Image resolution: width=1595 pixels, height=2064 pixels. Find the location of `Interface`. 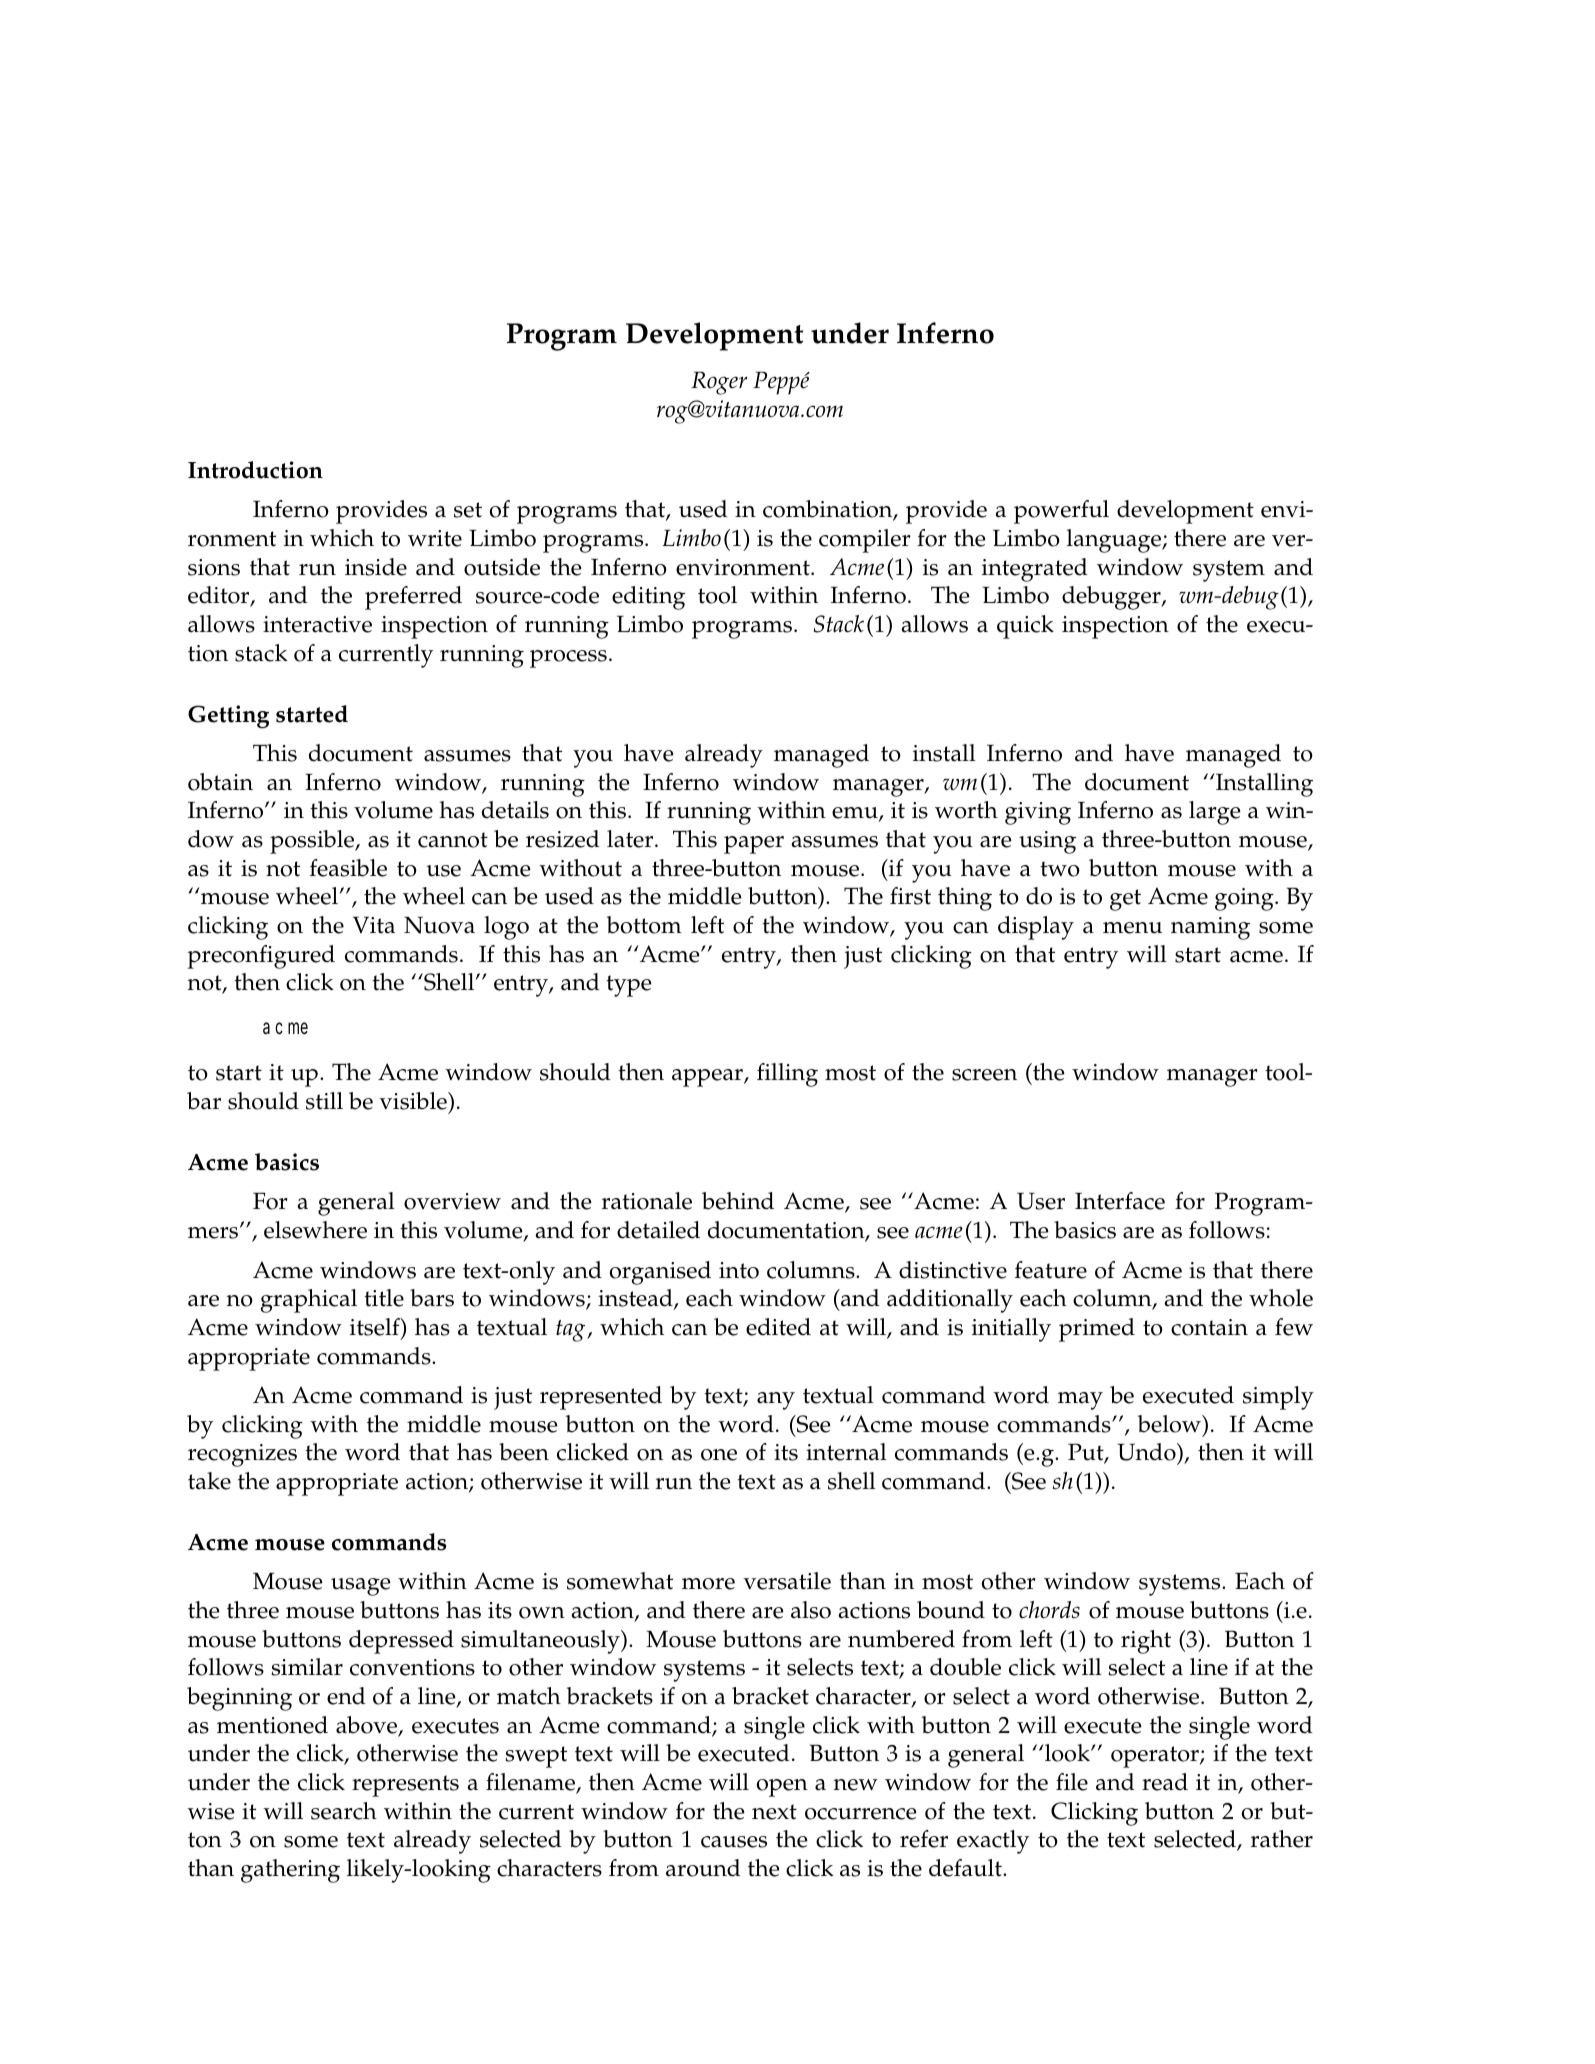

Interface is located at coordinates (1120, 1201).
